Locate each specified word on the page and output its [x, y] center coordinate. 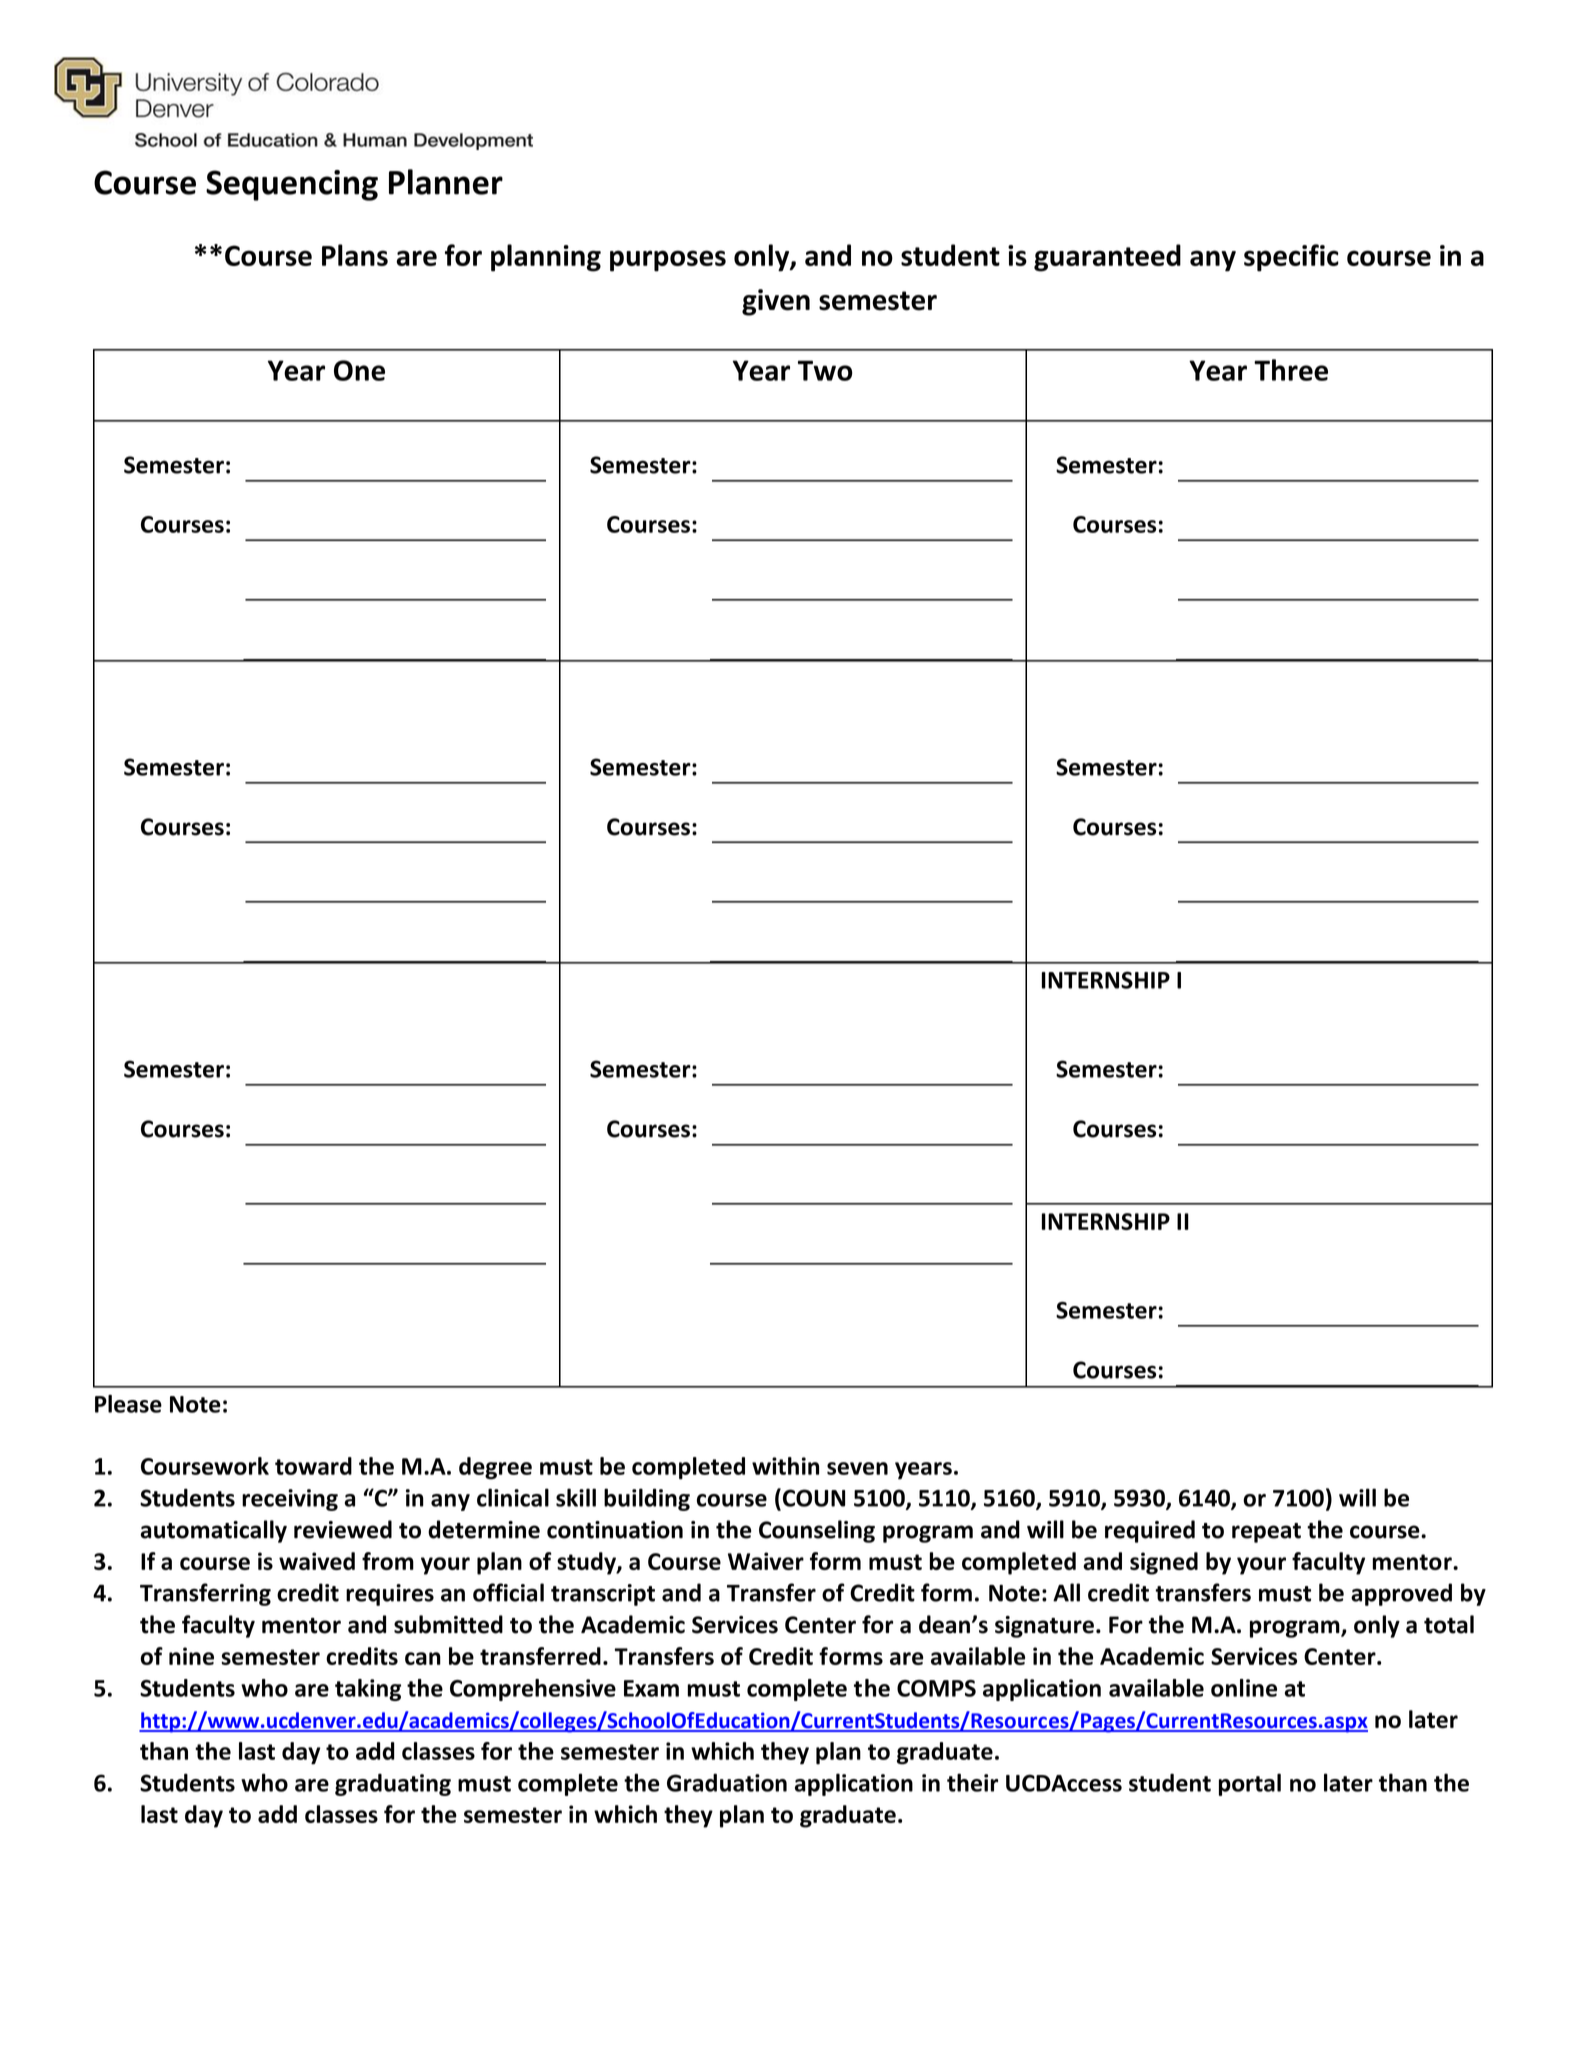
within [785, 1466]
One [359, 370]
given [776, 302]
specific [1291, 258]
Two [825, 370]
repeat [1266, 1533]
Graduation [727, 1782]
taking [368, 1690]
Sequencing [292, 185]
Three [1291, 370]
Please [128, 1404]
